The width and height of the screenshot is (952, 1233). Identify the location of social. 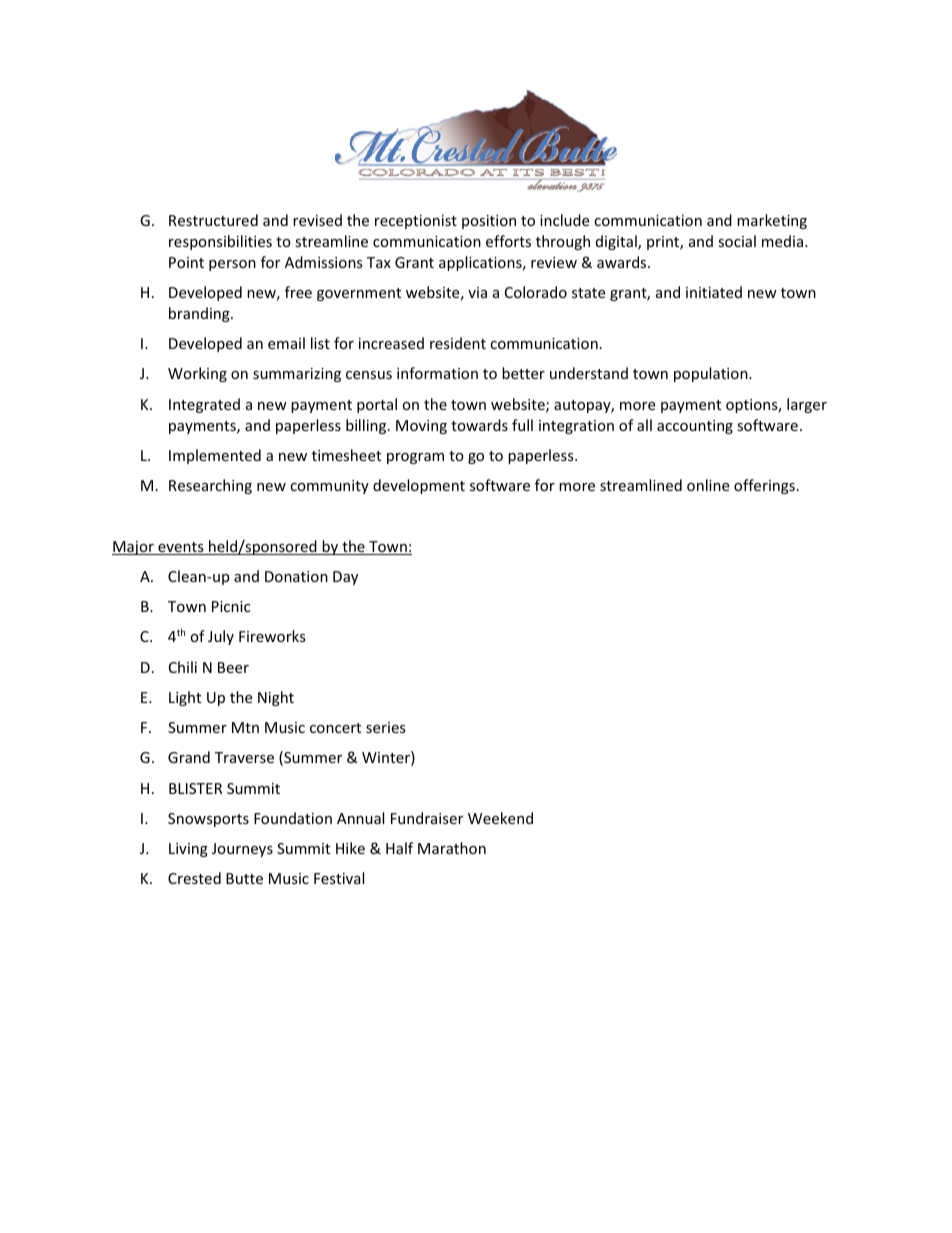
(737, 241).
